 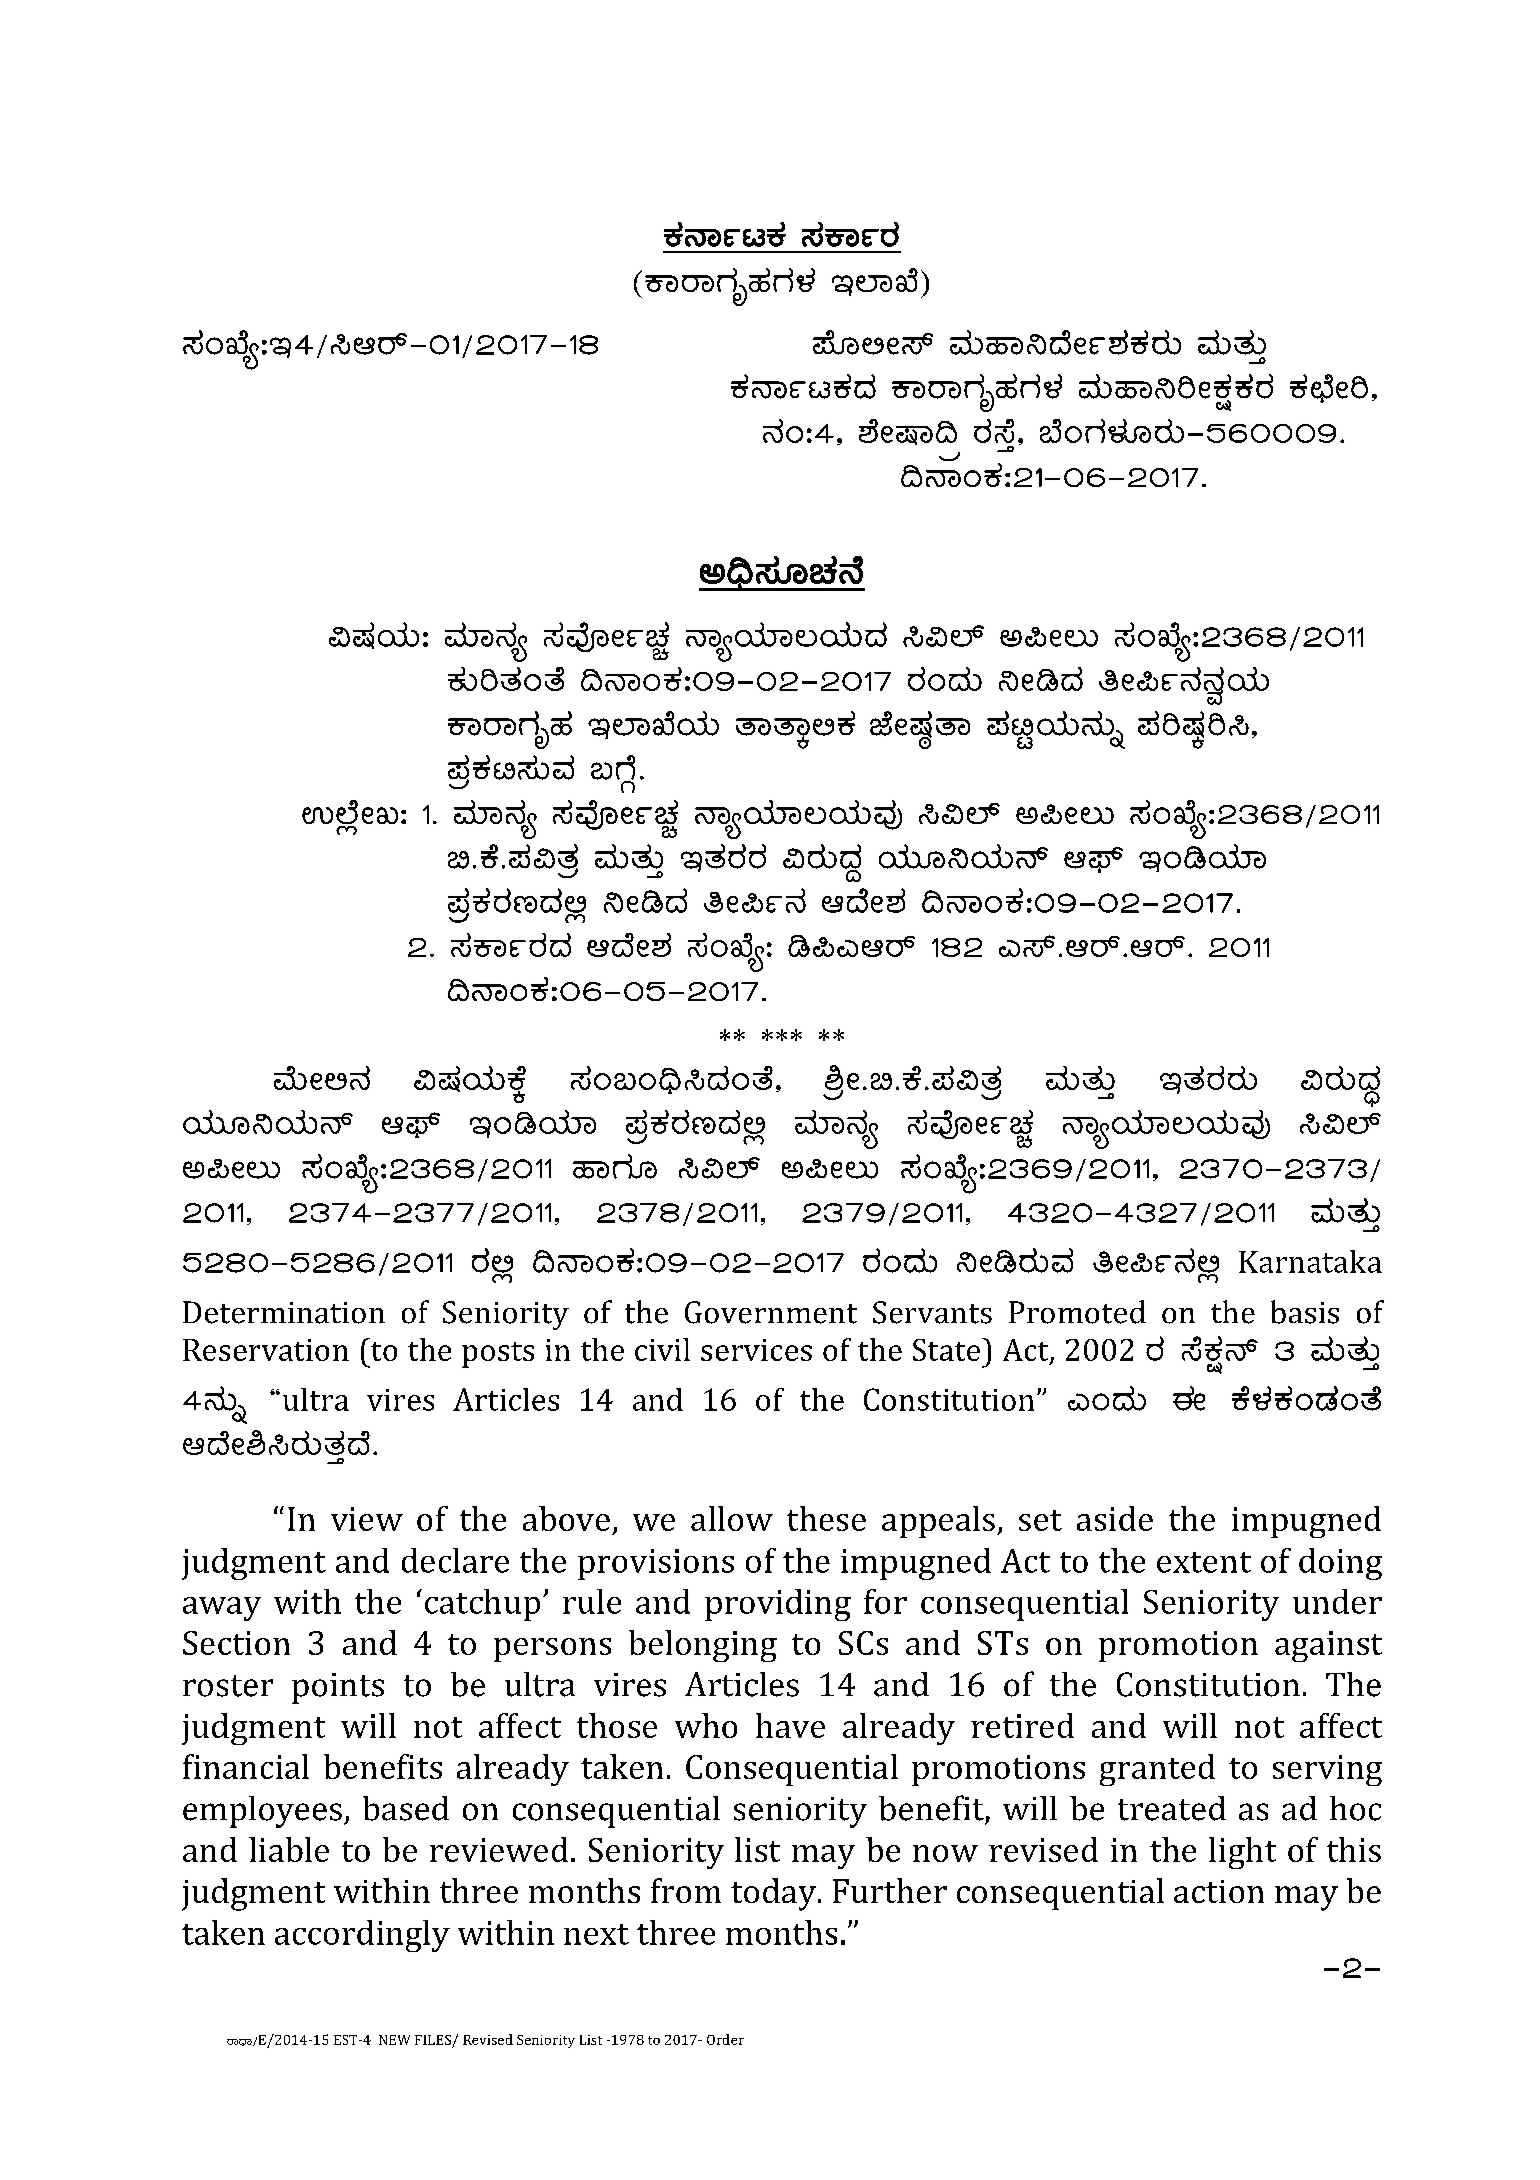 What do you see at coordinates (394, 2040) in the screenshot?
I see `NEW` at bounding box center [394, 2040].
